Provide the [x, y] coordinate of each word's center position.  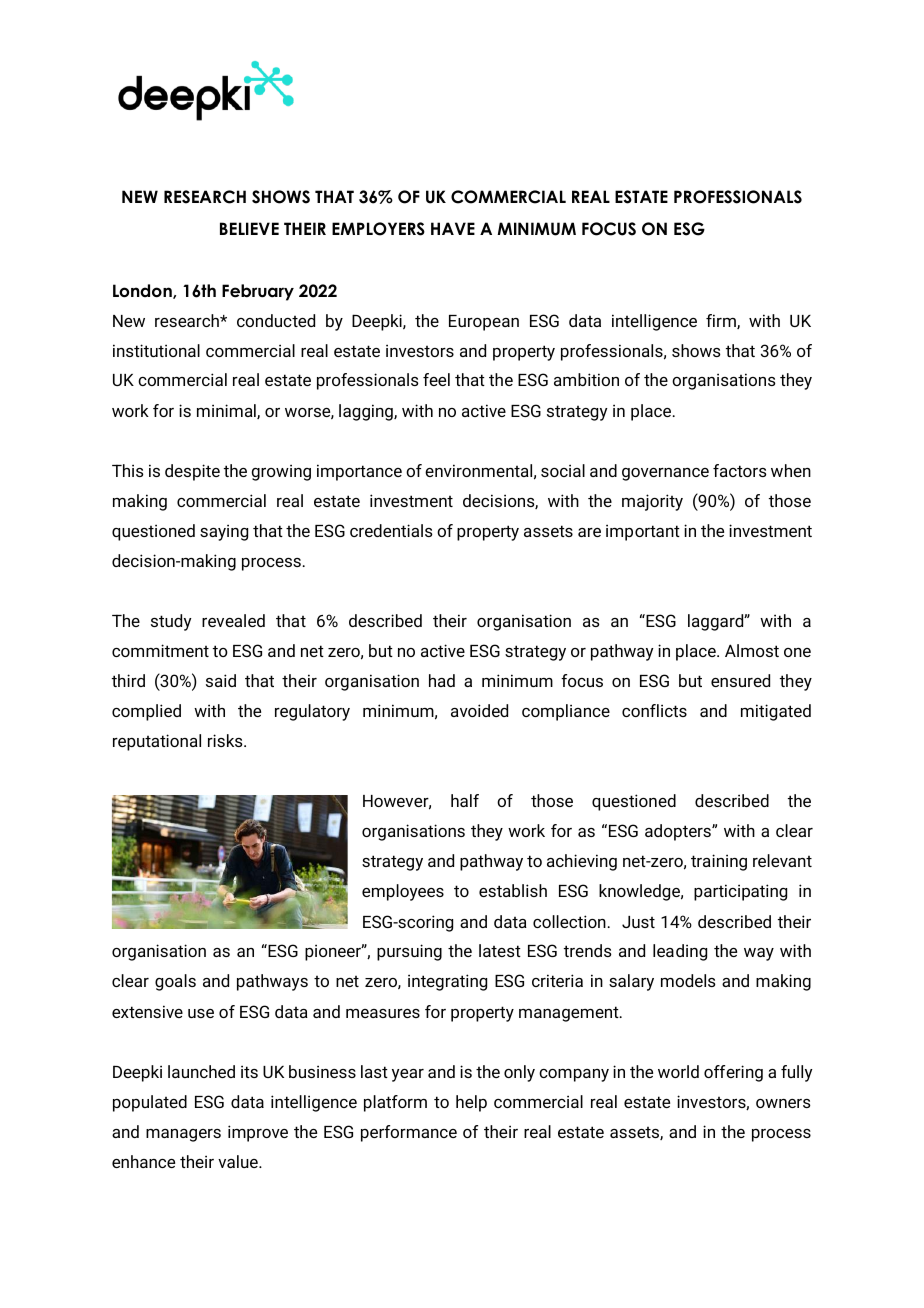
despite [192, 472]
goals [175, 982]
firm [722, 321]
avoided [479, 710]
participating [740, 892]
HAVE [453, 228]
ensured [740, 680]
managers [183, 1135]
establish [513, 890]
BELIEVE [249, 228]
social [563, 470]
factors [740, 470]
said [221, 680]
